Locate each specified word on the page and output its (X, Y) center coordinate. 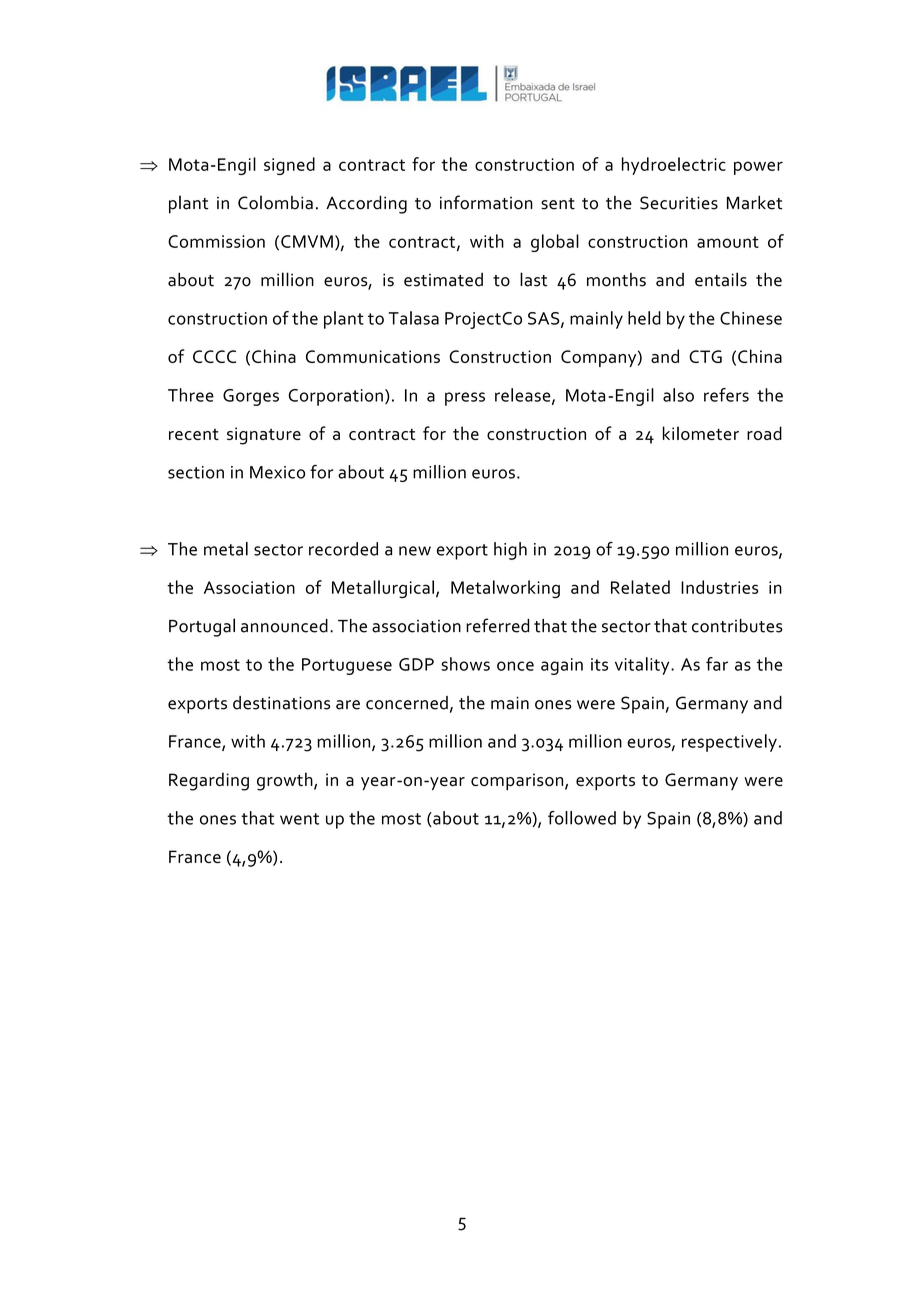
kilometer (701, 433)
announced (284, 626)
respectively (729, 743)
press (465, 399)
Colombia (275, 202)
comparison (518, 781)
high (510, 551)
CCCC (214, 356)
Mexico (277, 472)
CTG (705, 356)
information (486, 202)
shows (465, 664)
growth (286, 781)
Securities (679, 203)
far (717, 664)
